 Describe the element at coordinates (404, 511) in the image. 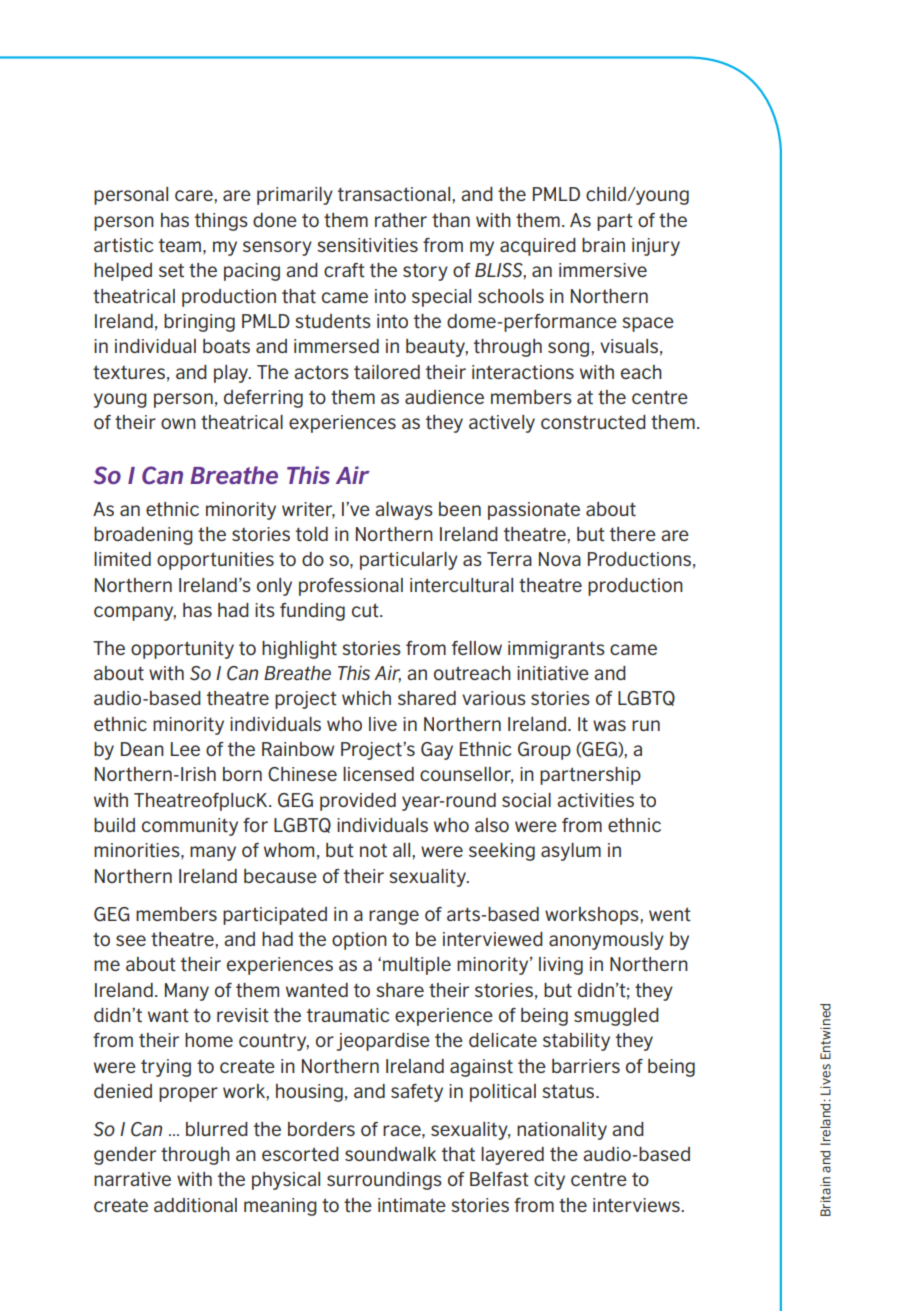

I see `always` at that location.
